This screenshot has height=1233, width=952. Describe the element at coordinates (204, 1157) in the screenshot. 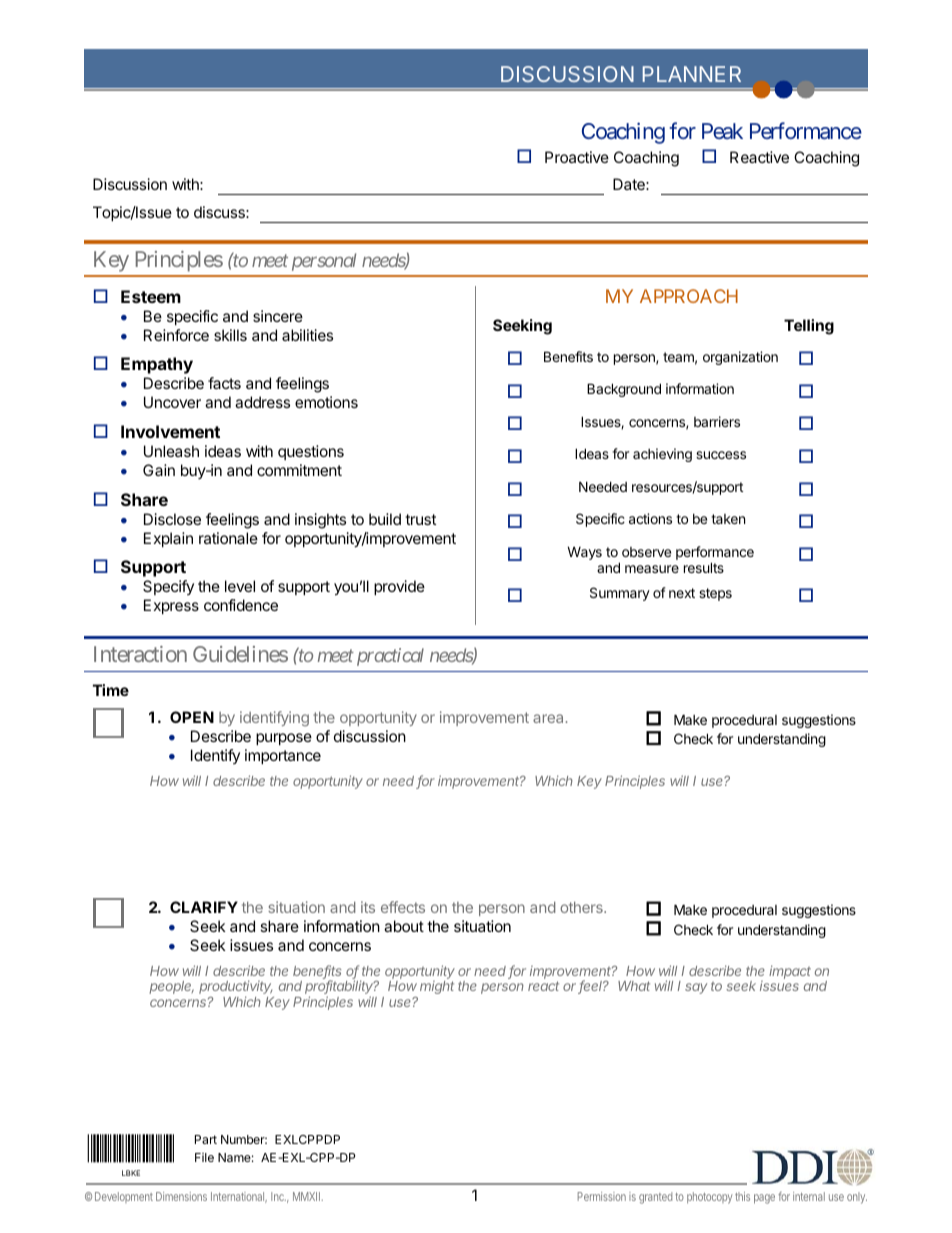

I see `File` at that location.
